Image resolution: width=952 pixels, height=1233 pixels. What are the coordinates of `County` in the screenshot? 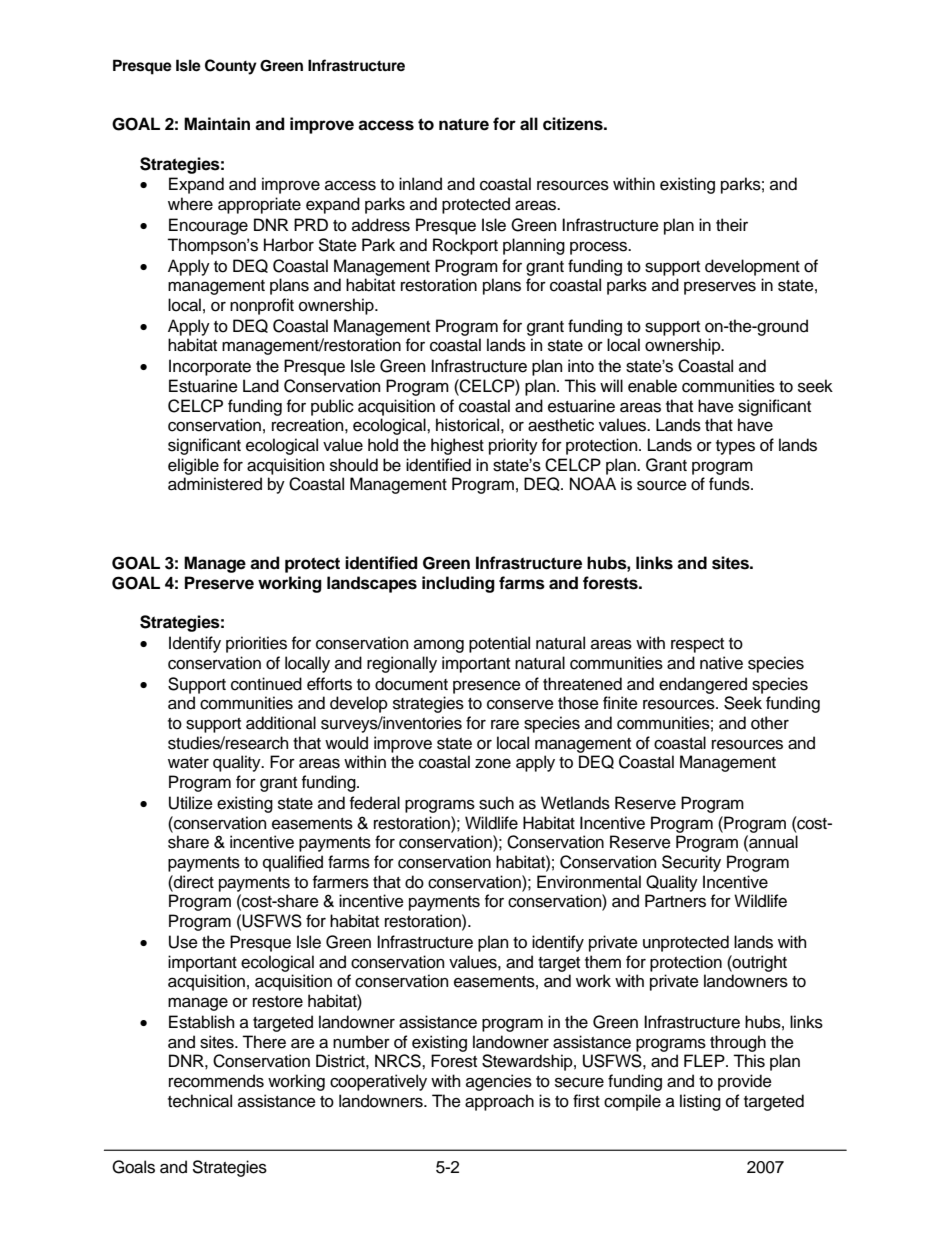 It's located at (231, 67).
